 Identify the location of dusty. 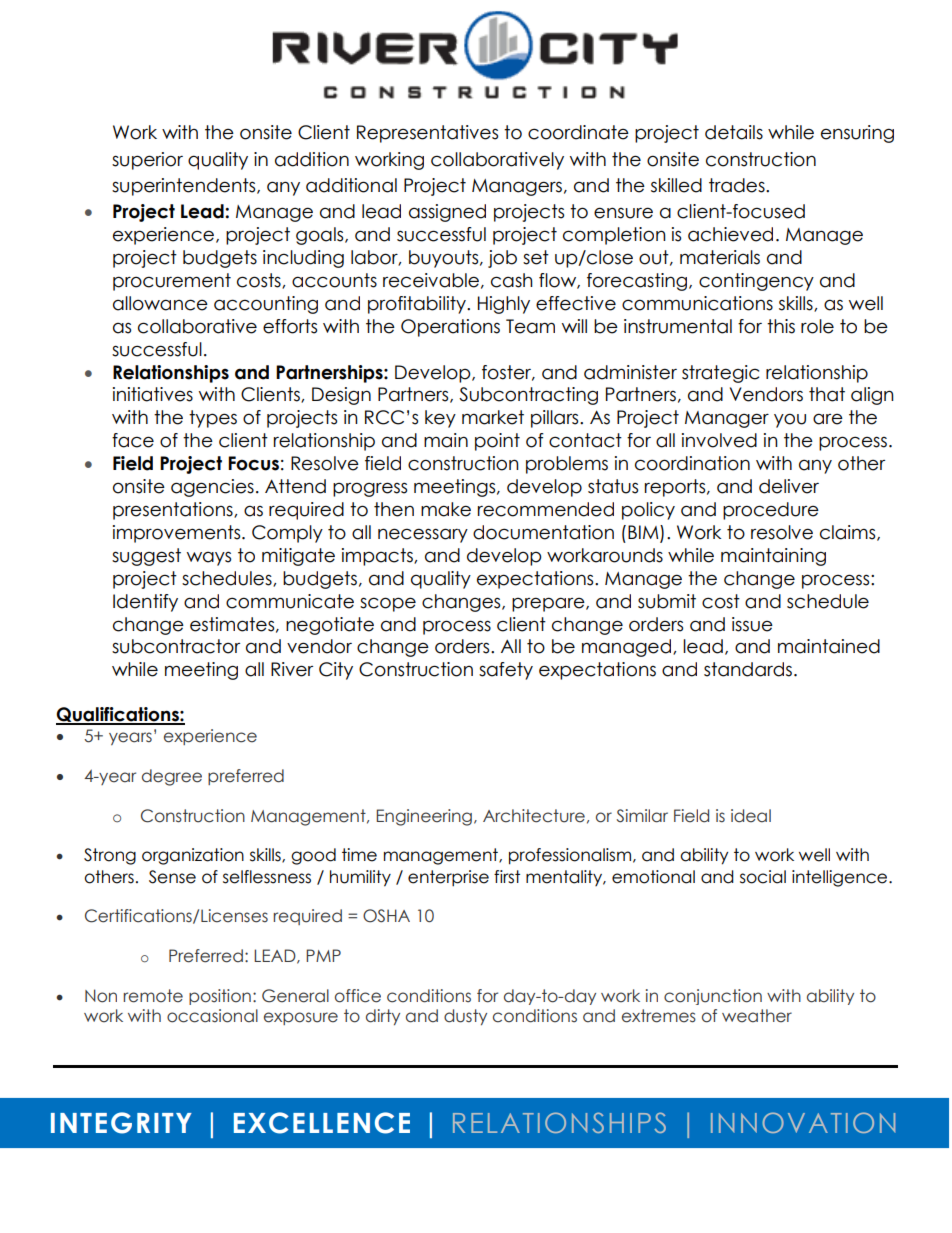
(465, 1017).
